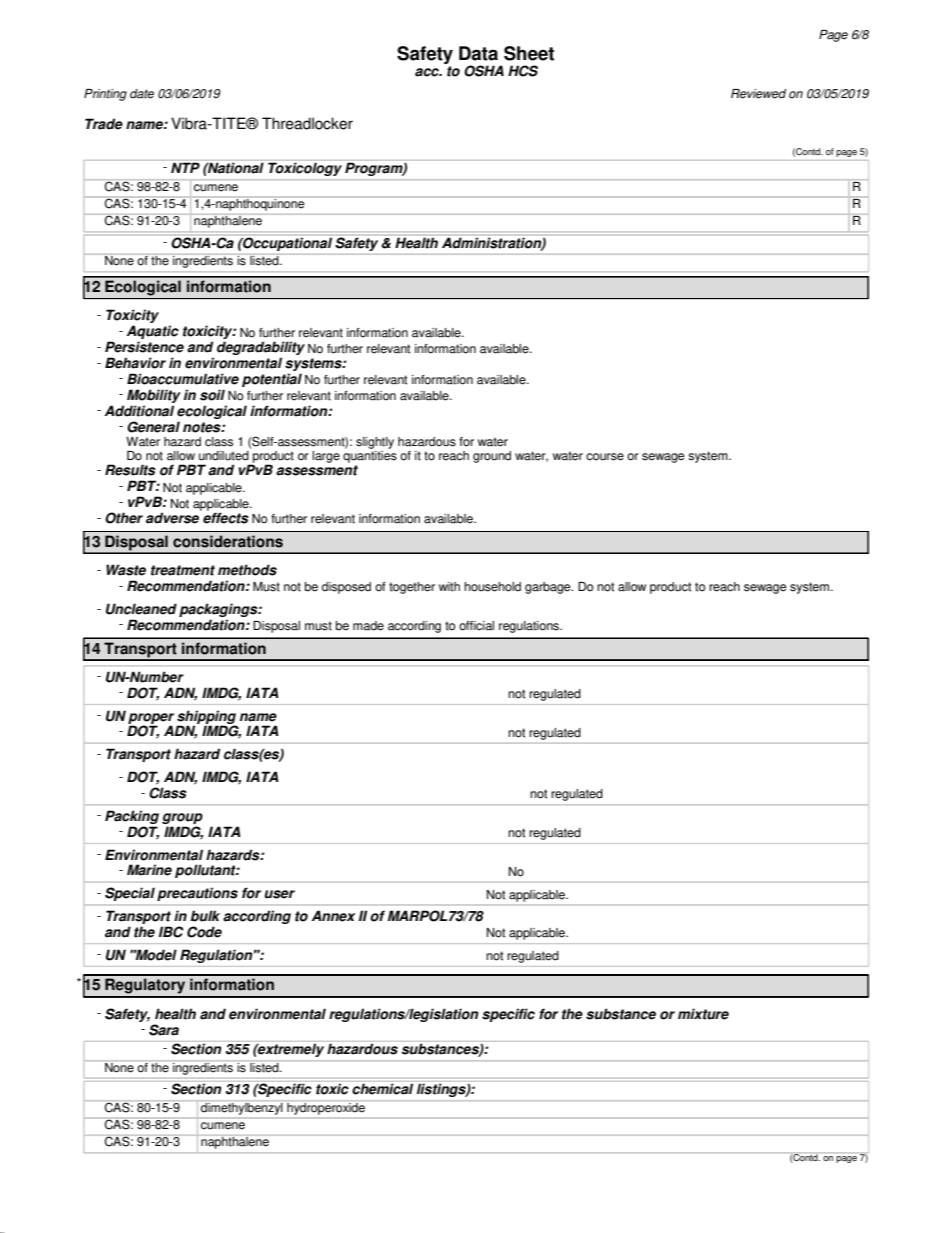 This document has width=952, height=1233. I want to click on user, so click(280, 894).
